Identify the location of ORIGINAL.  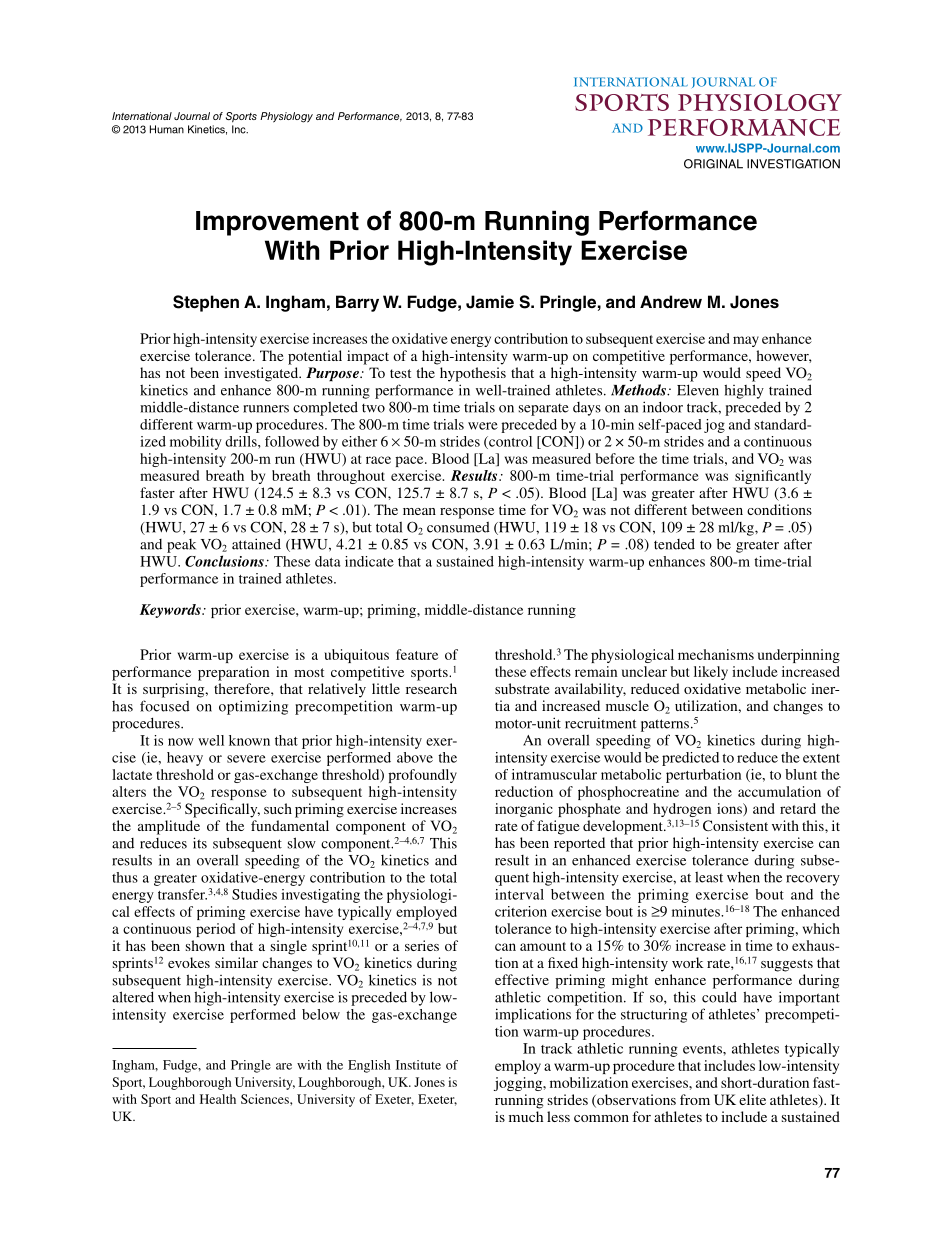
(713, 164).
